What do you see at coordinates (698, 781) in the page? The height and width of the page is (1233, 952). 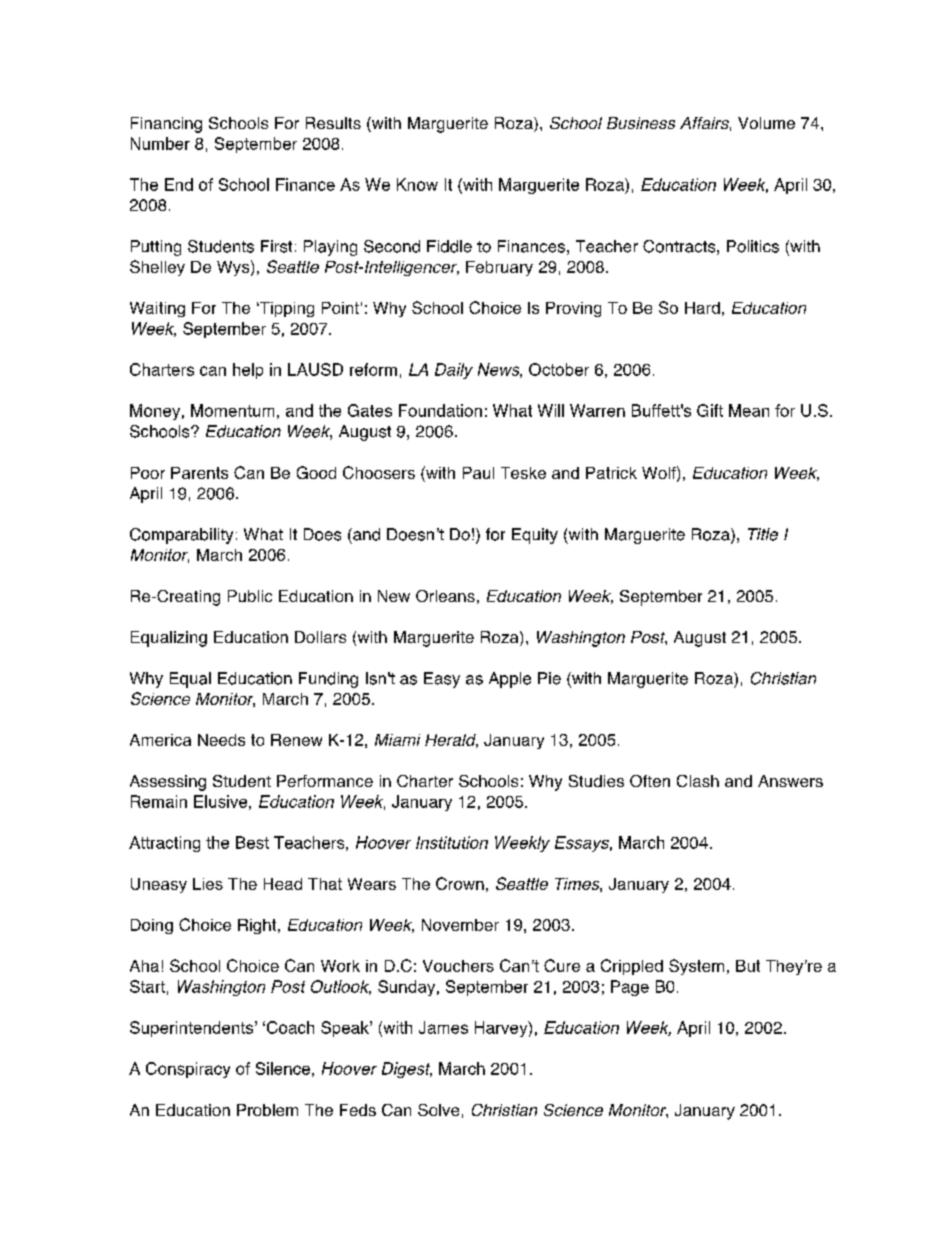 I see `Clash` at bounding box center [698, 781].
